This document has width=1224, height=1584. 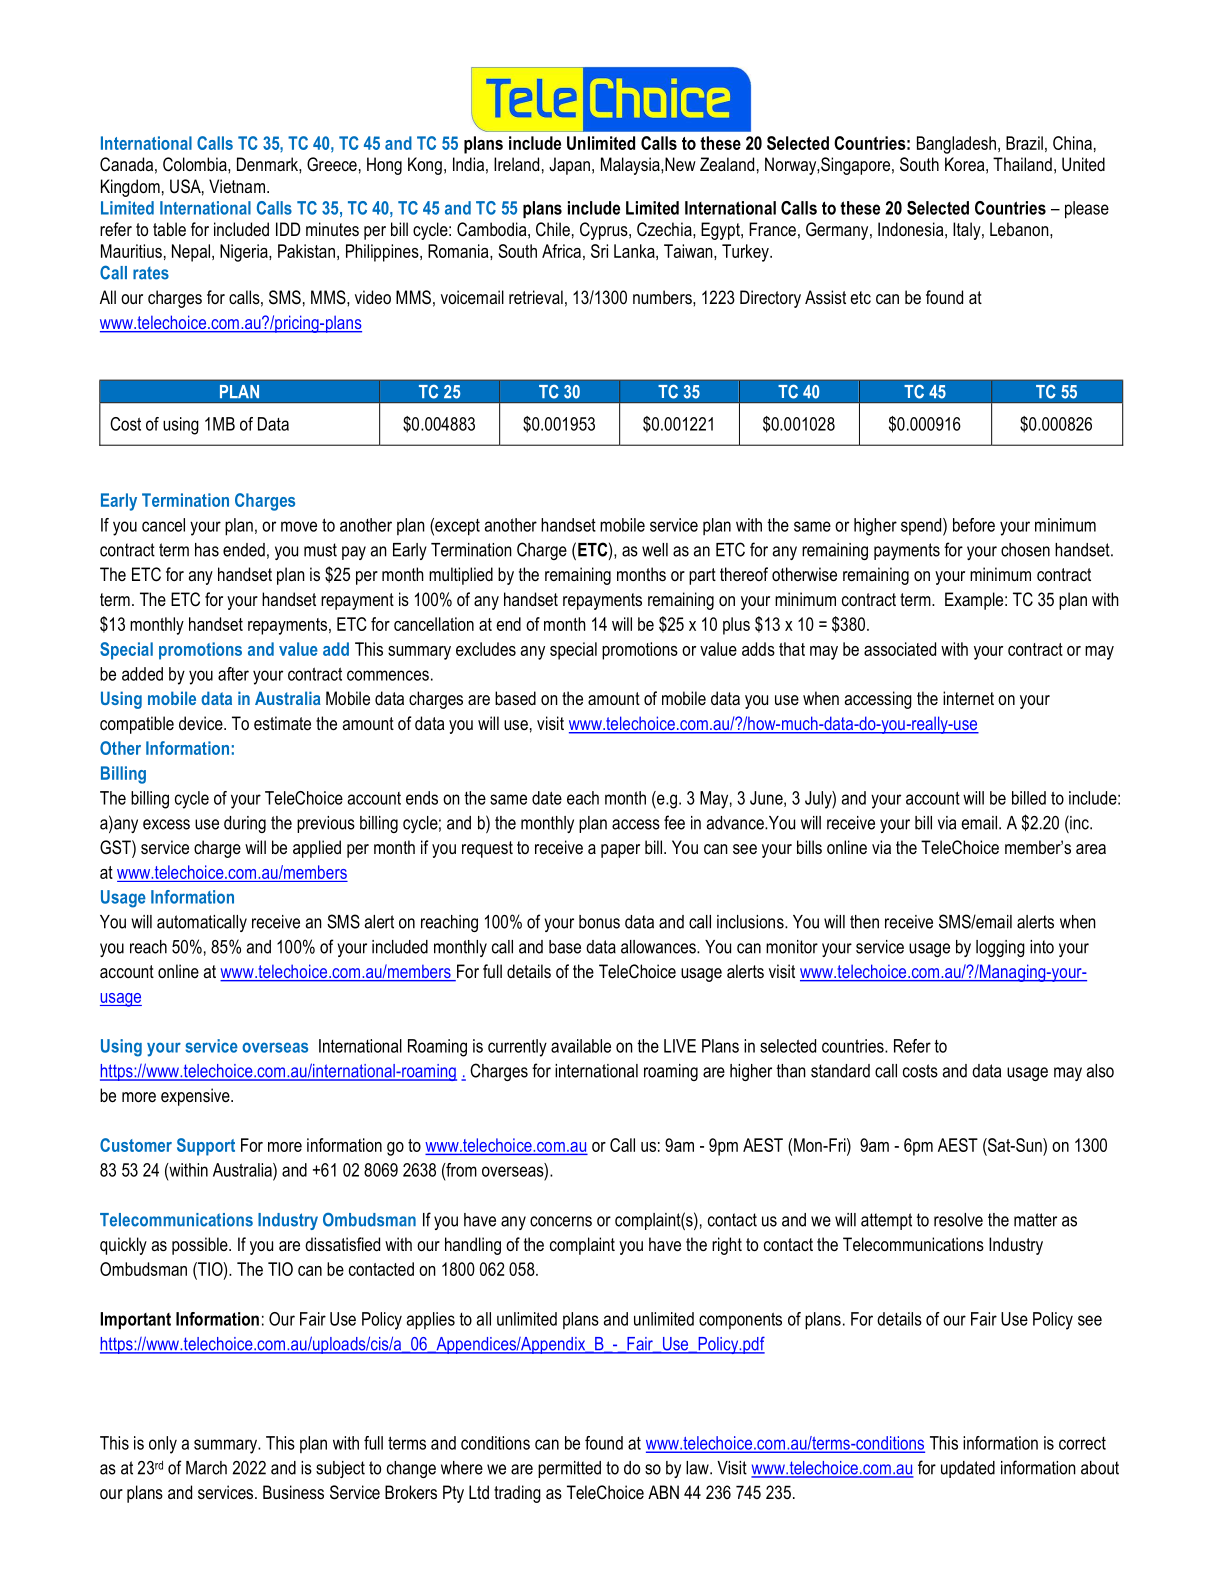 I want to click on Czechia, so click(x=665, y=229).
